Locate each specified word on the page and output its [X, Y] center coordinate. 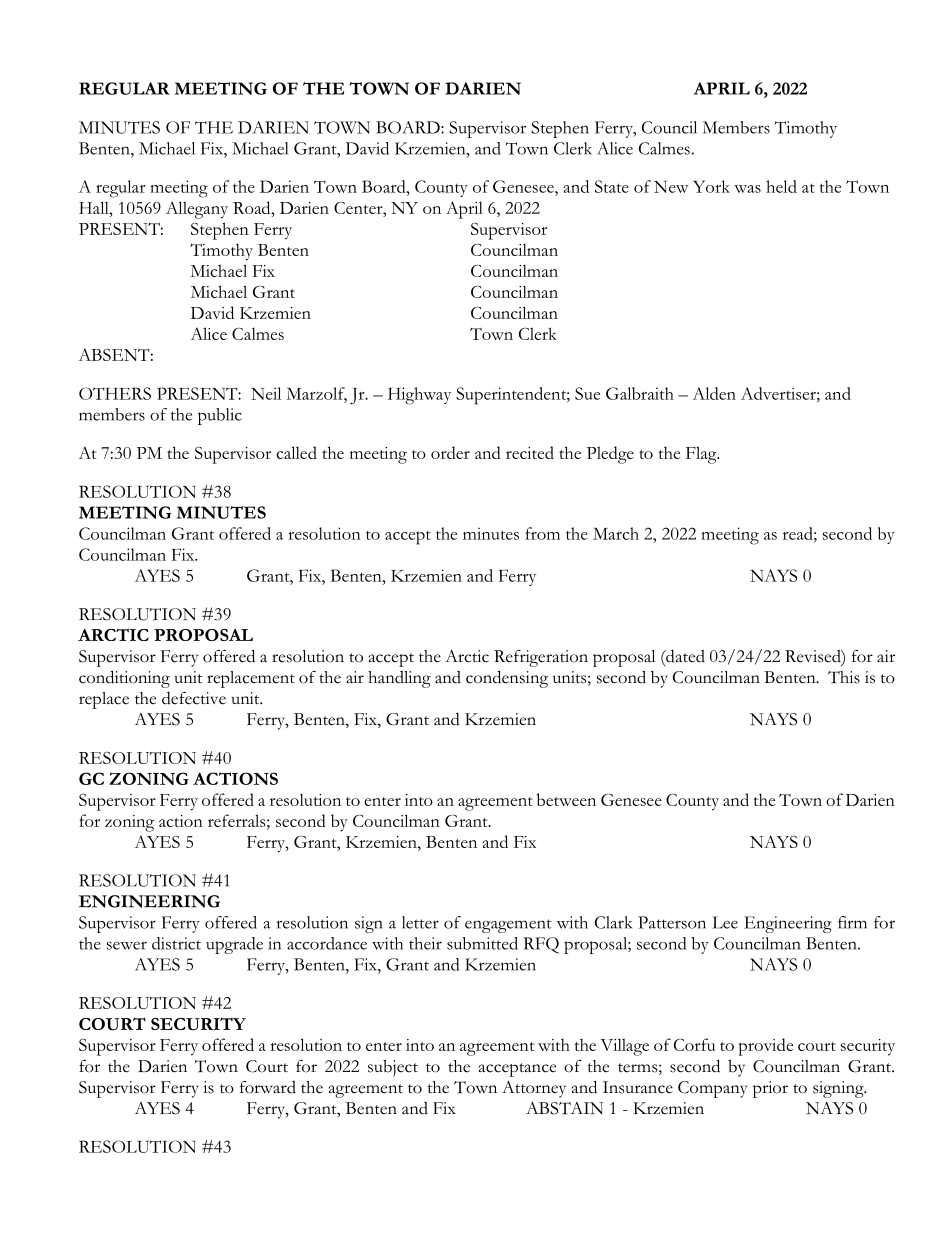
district [176, 943]
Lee [725, 922]
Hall [95, 207]
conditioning [124, 679]
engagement [508, 926]
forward [268, 1087]
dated [684, 657]
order [450, 452]
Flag [702, 455]
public [220, 416]
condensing [507, 679]
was [747, 189]
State [612, 186]
